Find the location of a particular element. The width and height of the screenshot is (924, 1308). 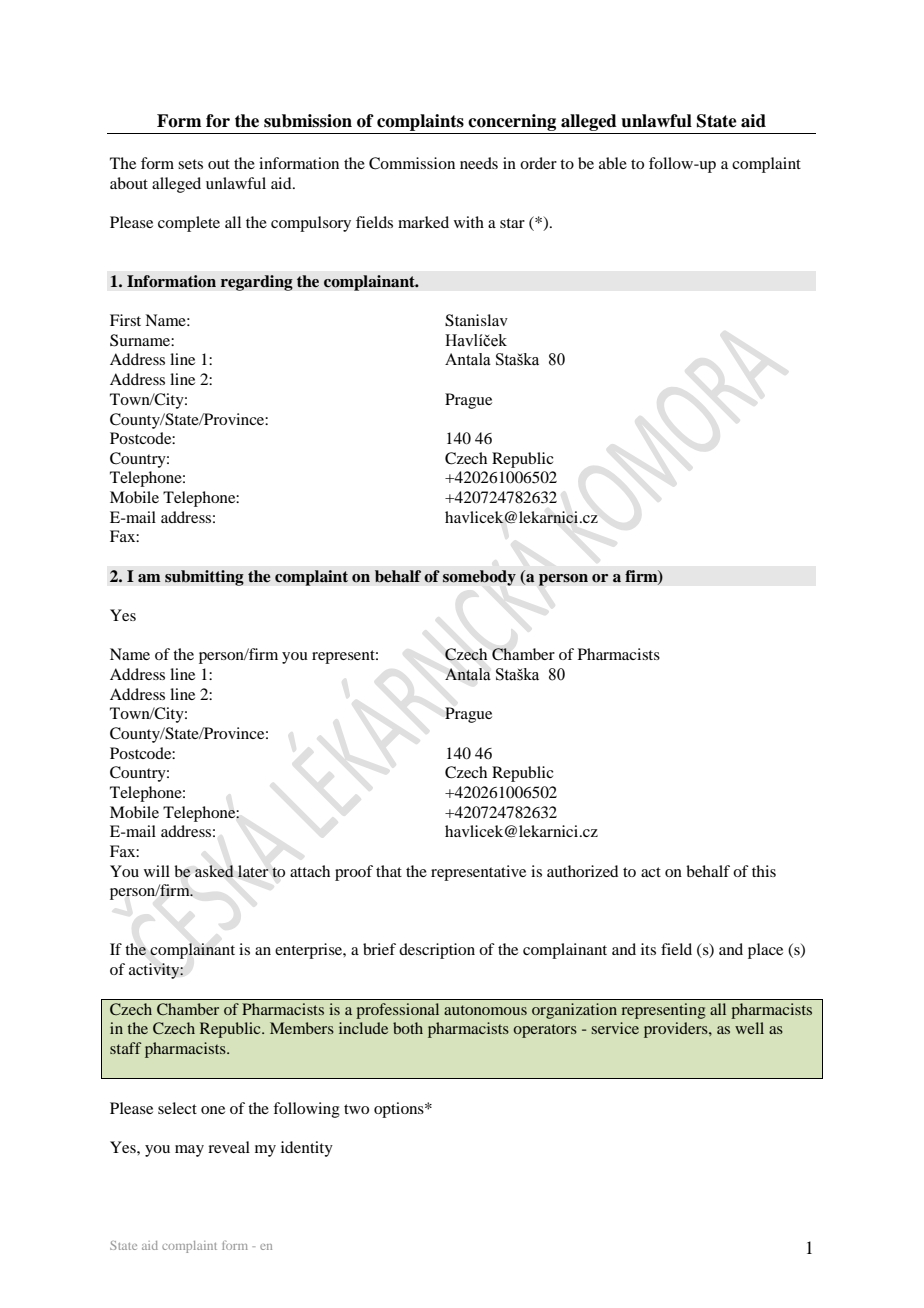

needs is located at coordinates (479, 163).
